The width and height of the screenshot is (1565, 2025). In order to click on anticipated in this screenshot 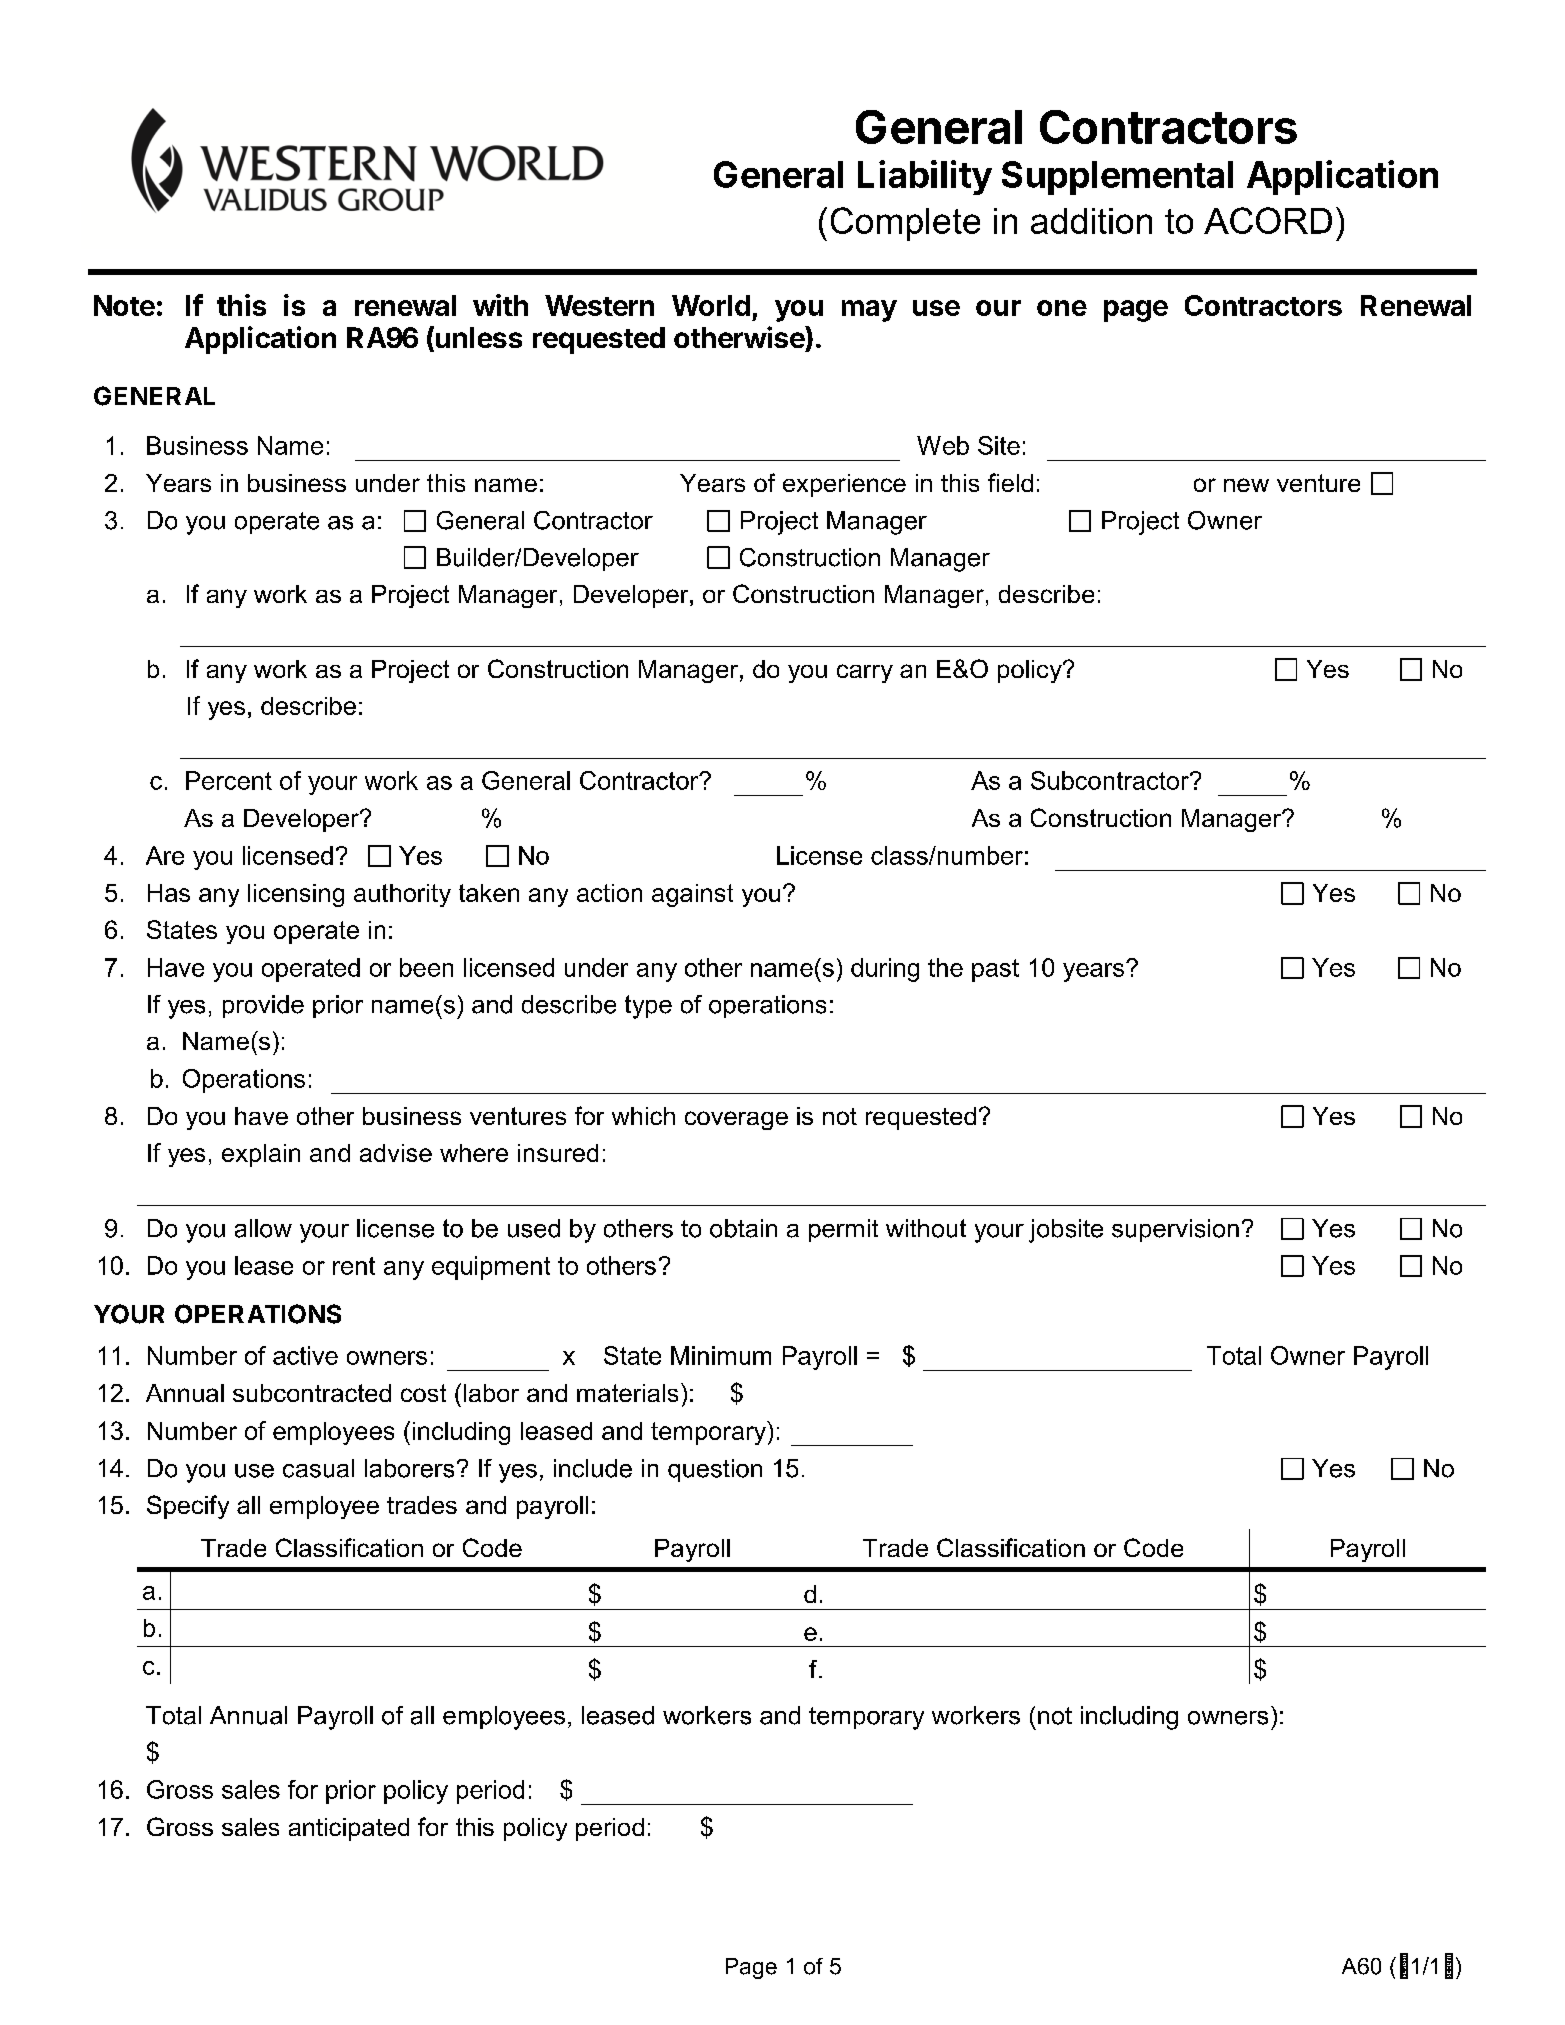, I will do `click(349, 1829)`.
